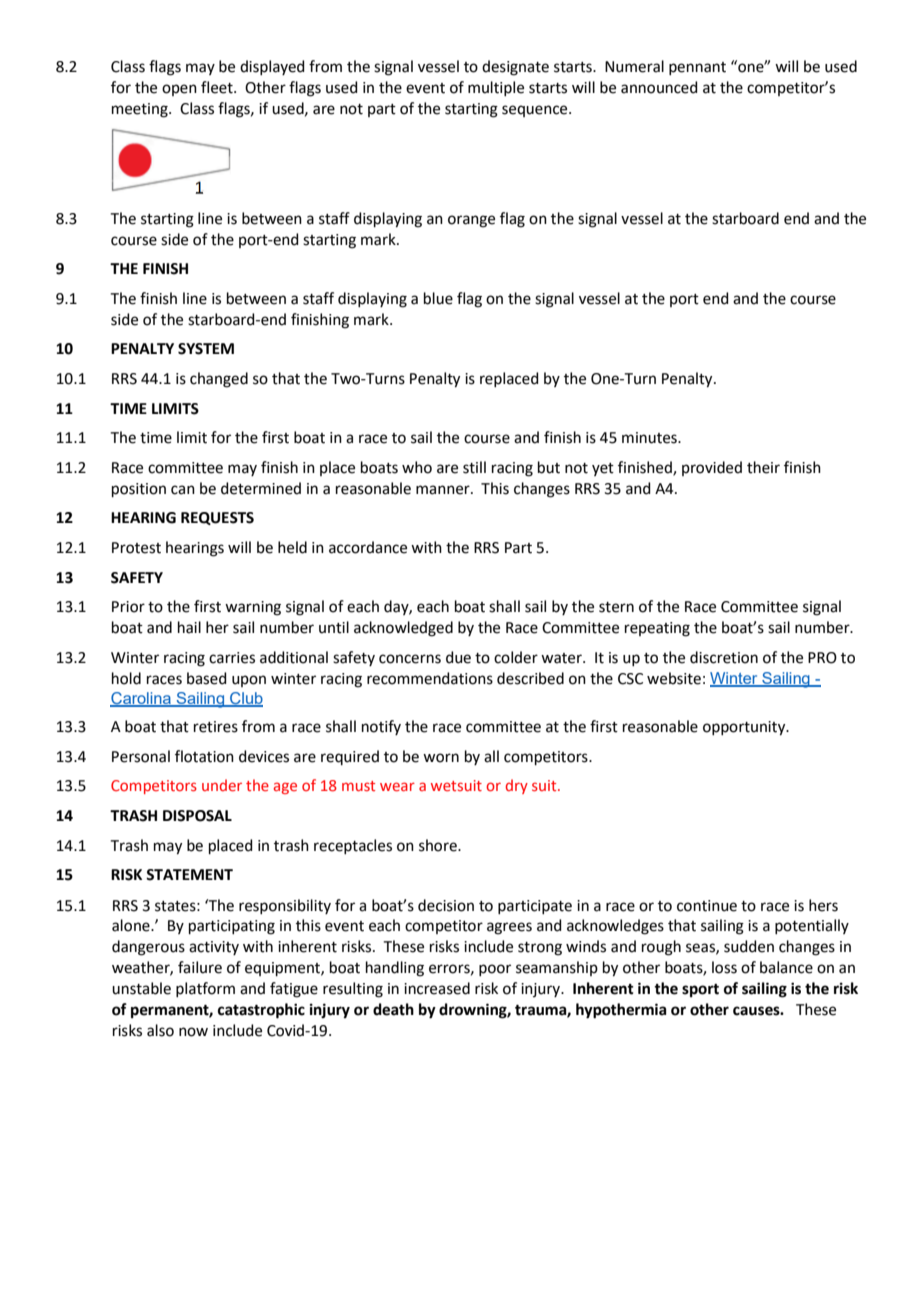 The width and height of the screenshot is (924, 1308). What do you see at coordinates (724, 657) in the screenshot?
I see `discretion` at bounding box center [724, 657].
